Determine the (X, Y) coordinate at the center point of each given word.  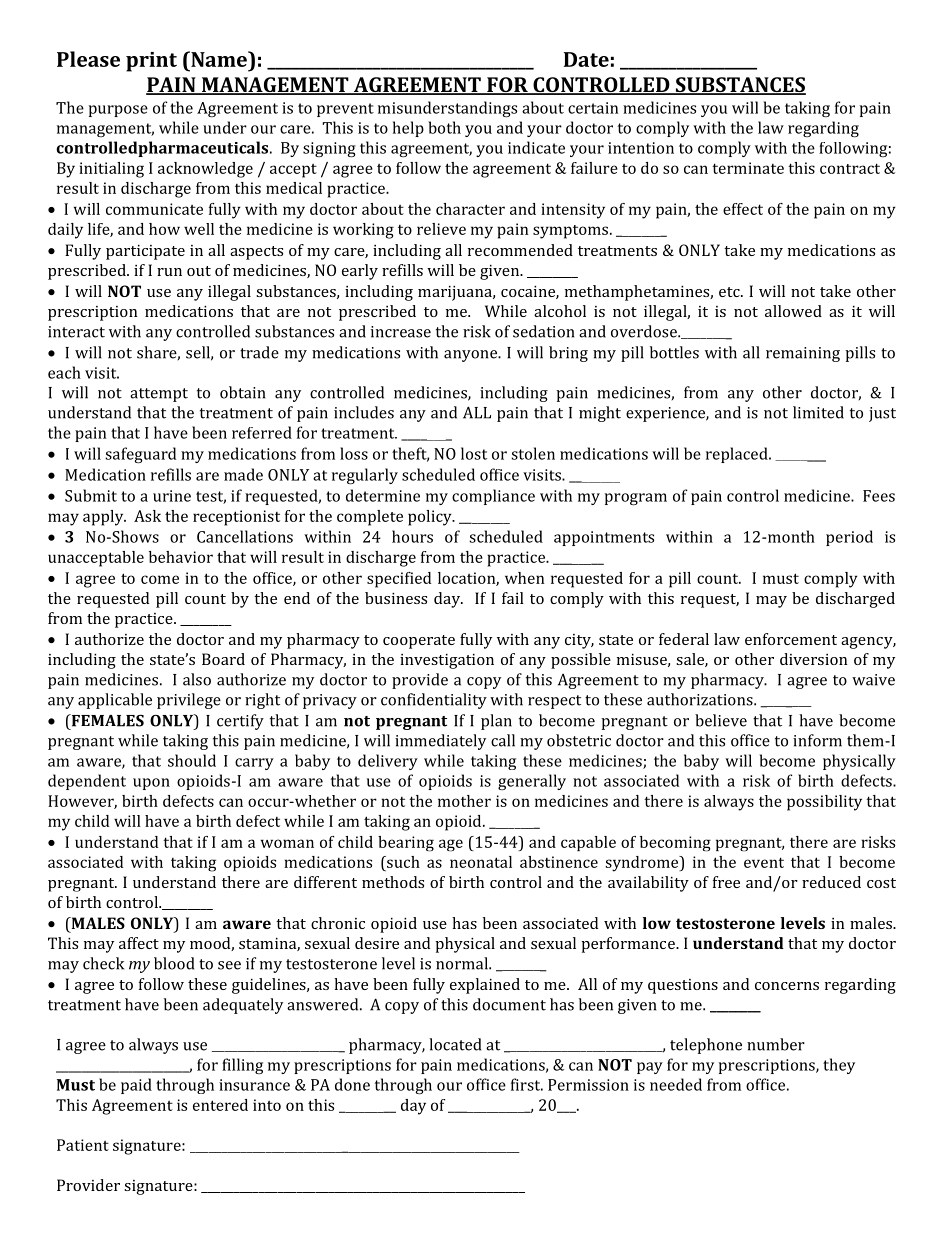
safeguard (140, 455)
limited (818, 412)
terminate (748, 168)
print (151, 62)
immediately (440, 742)
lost (474, 453)
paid (136, 1086)
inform (817, 740)
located (455, 1044)
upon (151, 784)
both (445, 127)
